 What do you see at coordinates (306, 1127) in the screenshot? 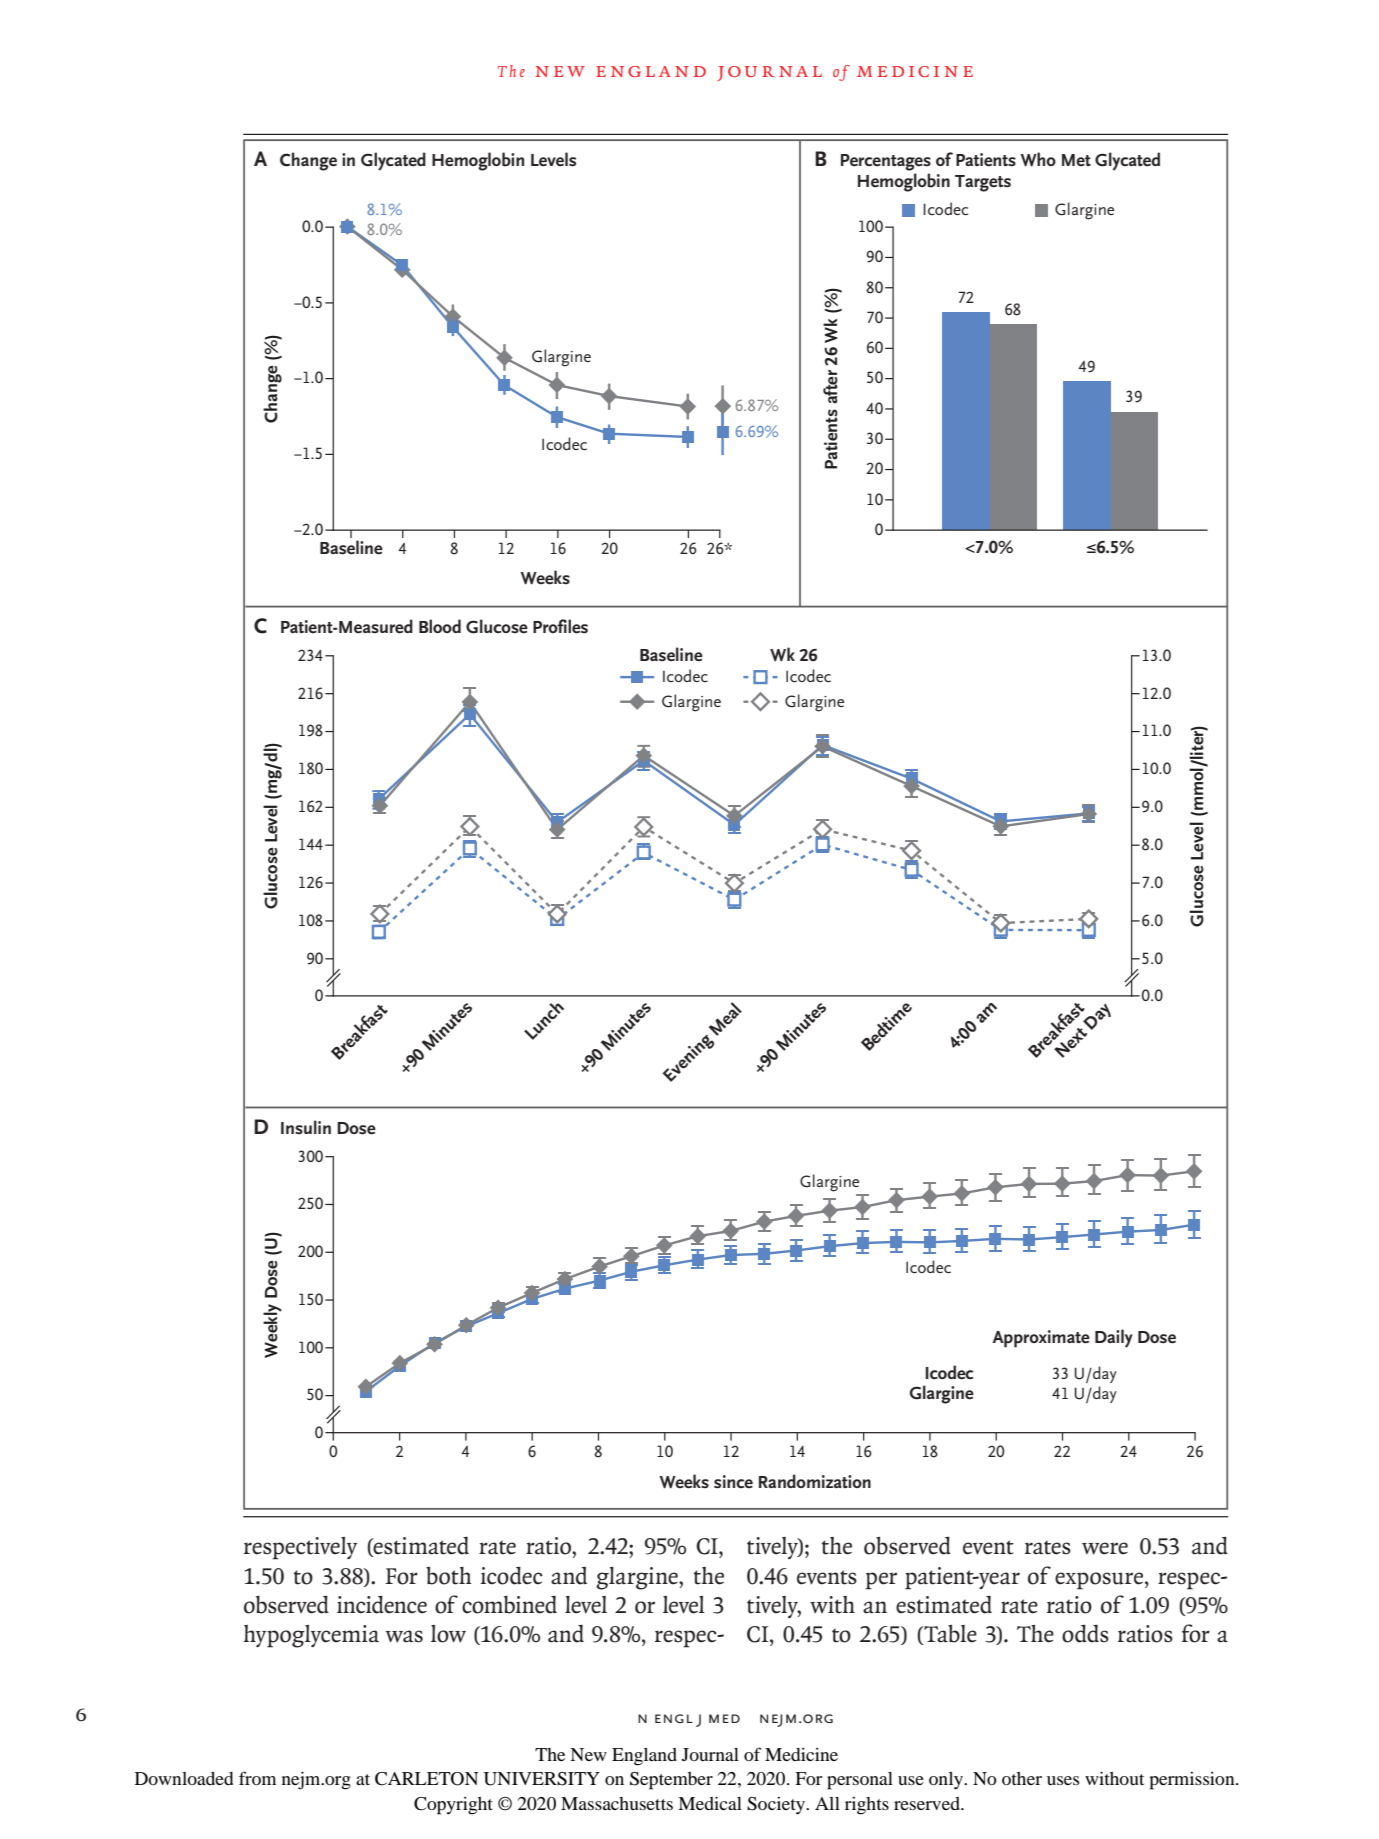
I see `Insulin` at bounding box center [306, 1127].
